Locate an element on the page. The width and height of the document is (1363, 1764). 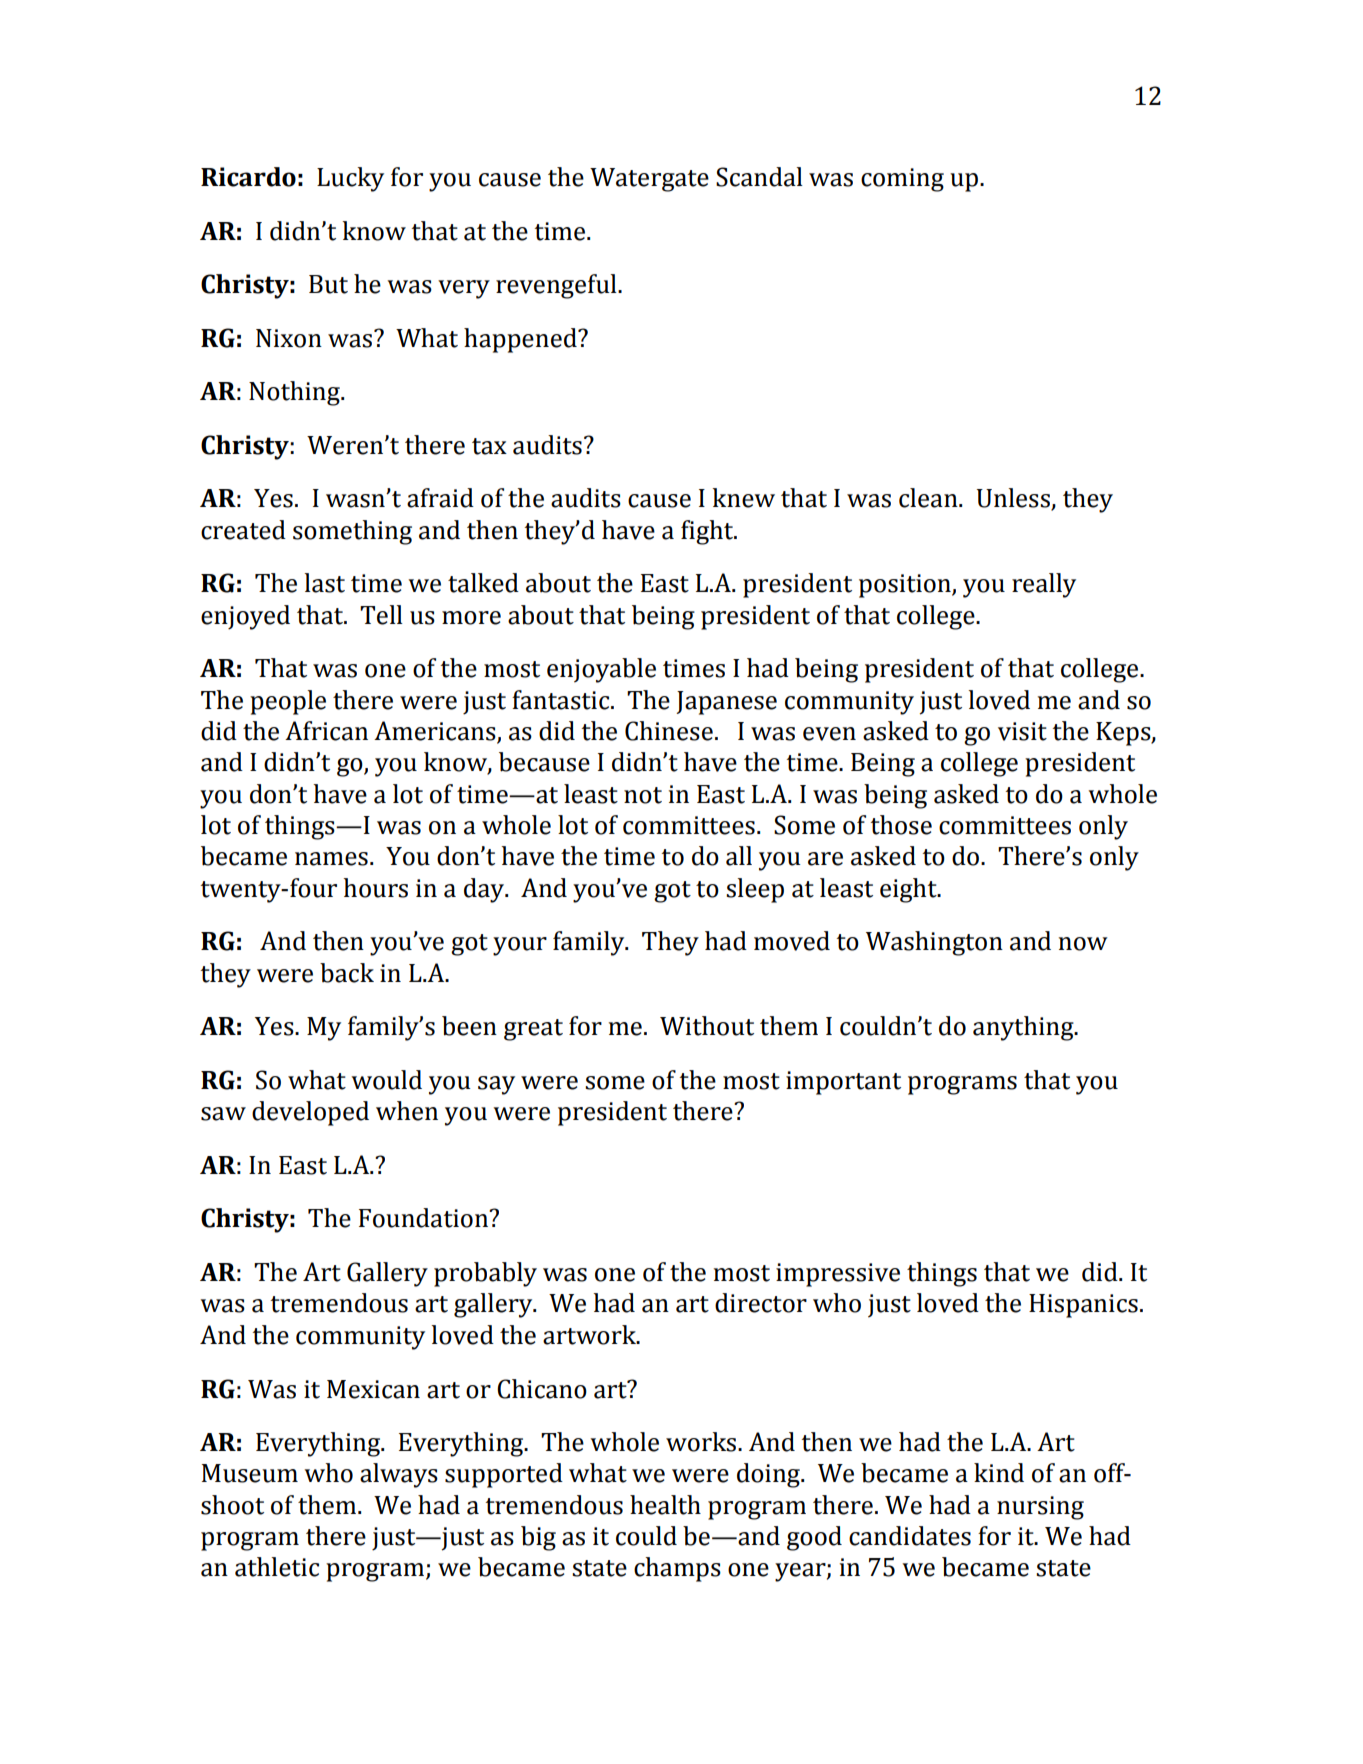
sleep is located at coordinates (755, 890).
